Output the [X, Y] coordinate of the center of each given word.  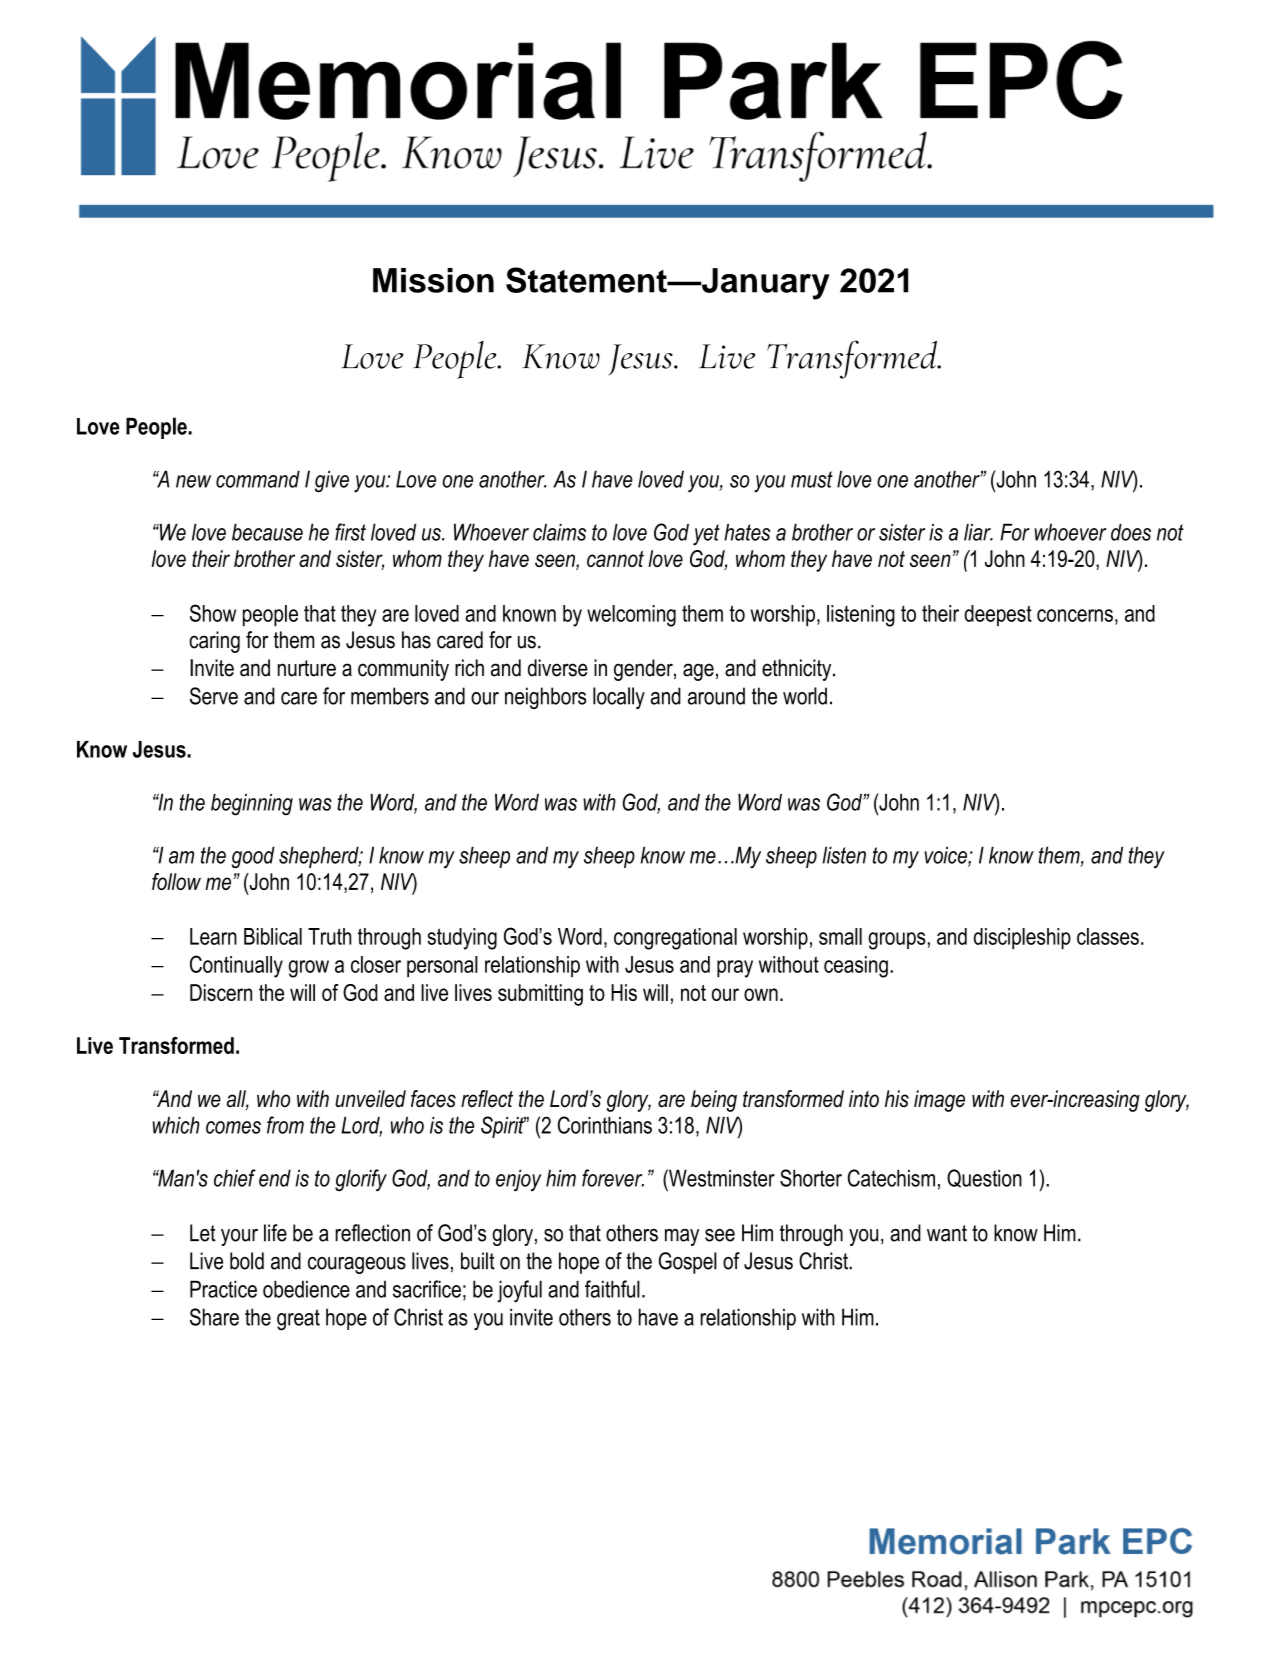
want [947, 1233]
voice [946, 856]
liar [978, 532]
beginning [252, 805]
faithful [612, 1289]
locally [619, 698]
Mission [433, 280]
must [812, 479]
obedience [306, 1289]
